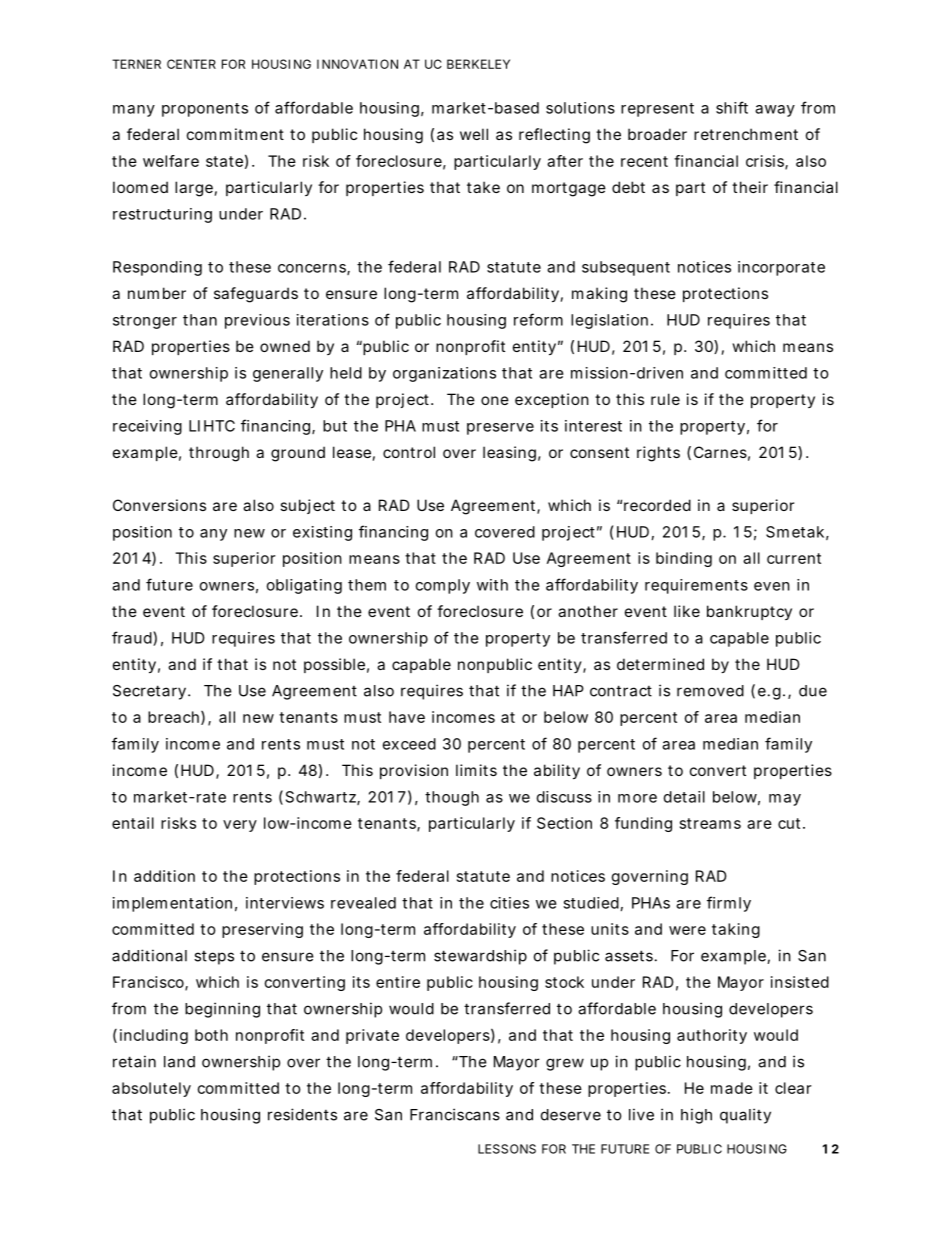 The height and width of the screenshot is (1233, 952). Describe the element at coordinates (657, 505) in the screenshot. I see `recorded` at that location.
